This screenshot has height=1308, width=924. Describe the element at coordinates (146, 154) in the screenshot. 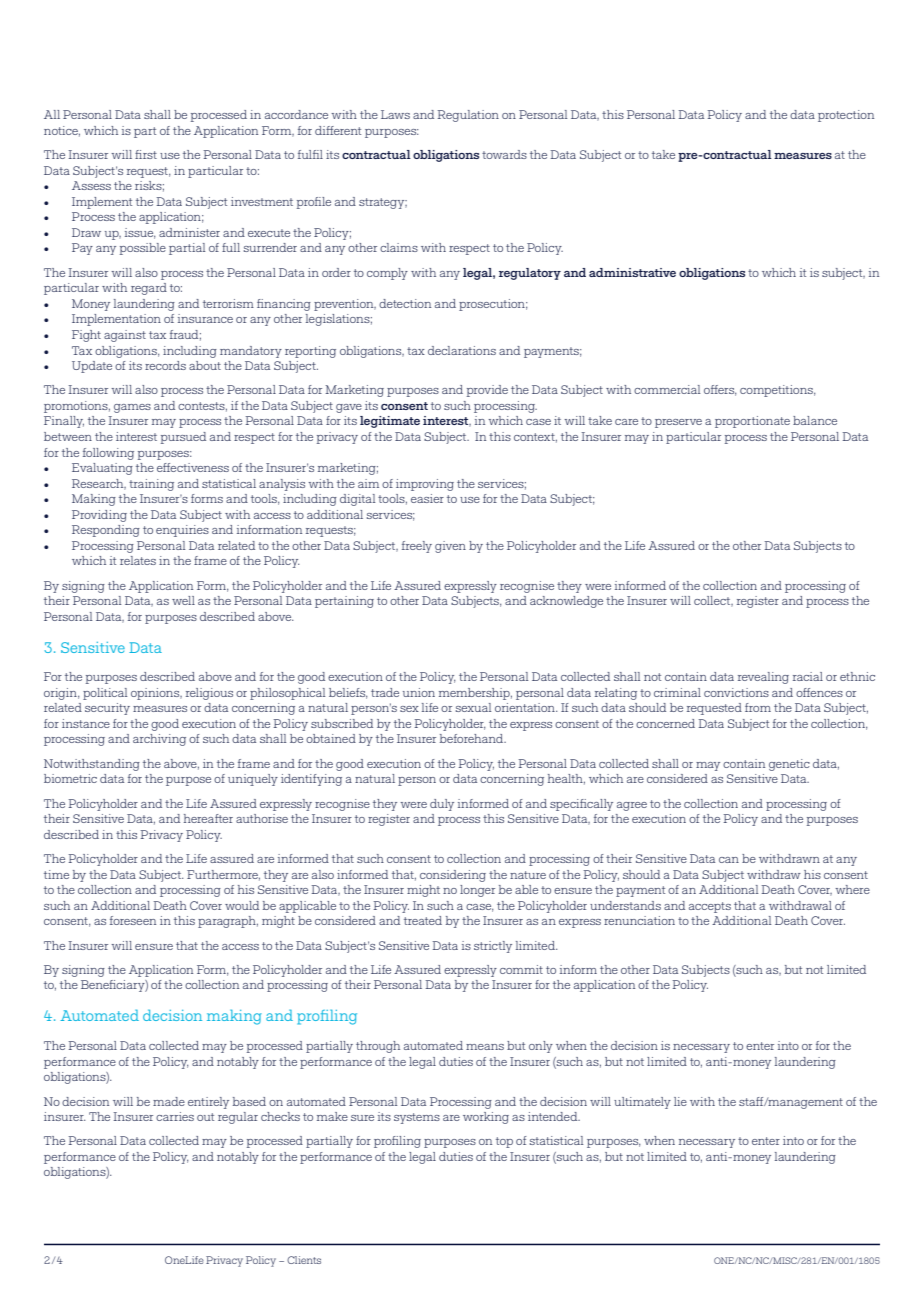

I see `first` at that location.
